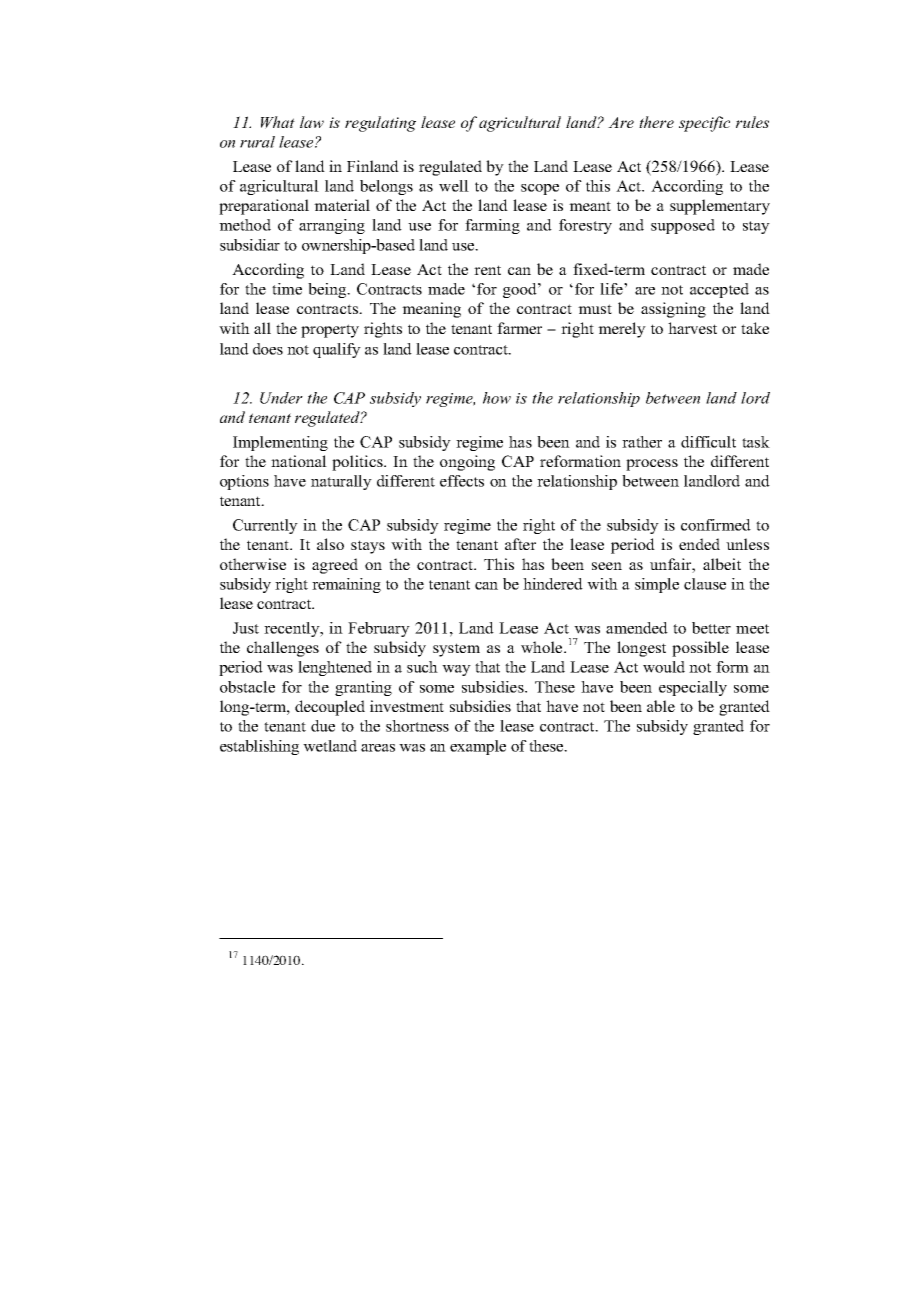 This image has height=1308, width=924. I want to click on clause, so click(705, 584).
